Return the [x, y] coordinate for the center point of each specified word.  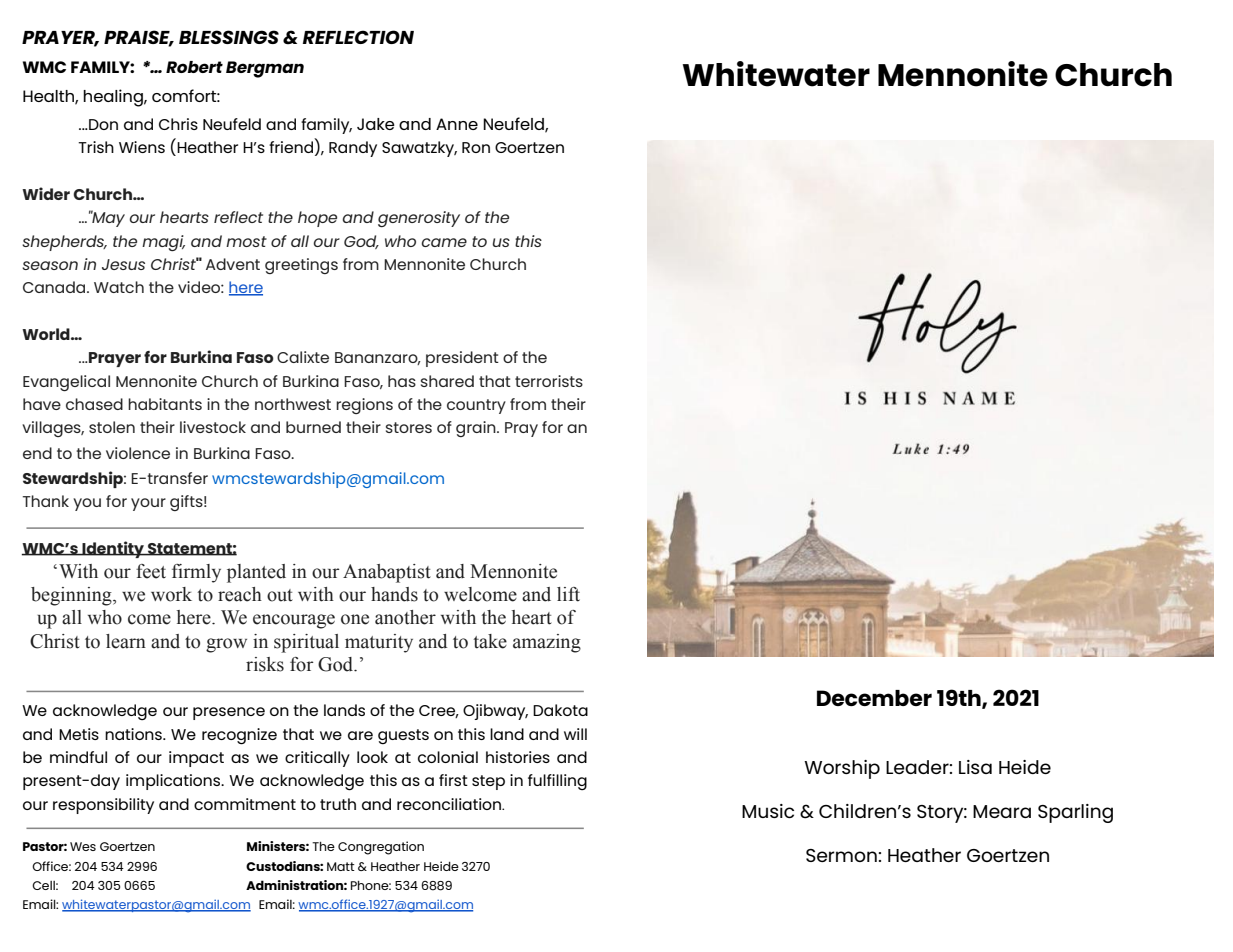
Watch [119, 287]
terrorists [549, 381]
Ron [476, 147]
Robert [194, 67]
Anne [457, 124]
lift [568, 594]
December [874, 698]
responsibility [103, 806]
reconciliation [450, 804]
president [462, 359]
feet [151, 571]
